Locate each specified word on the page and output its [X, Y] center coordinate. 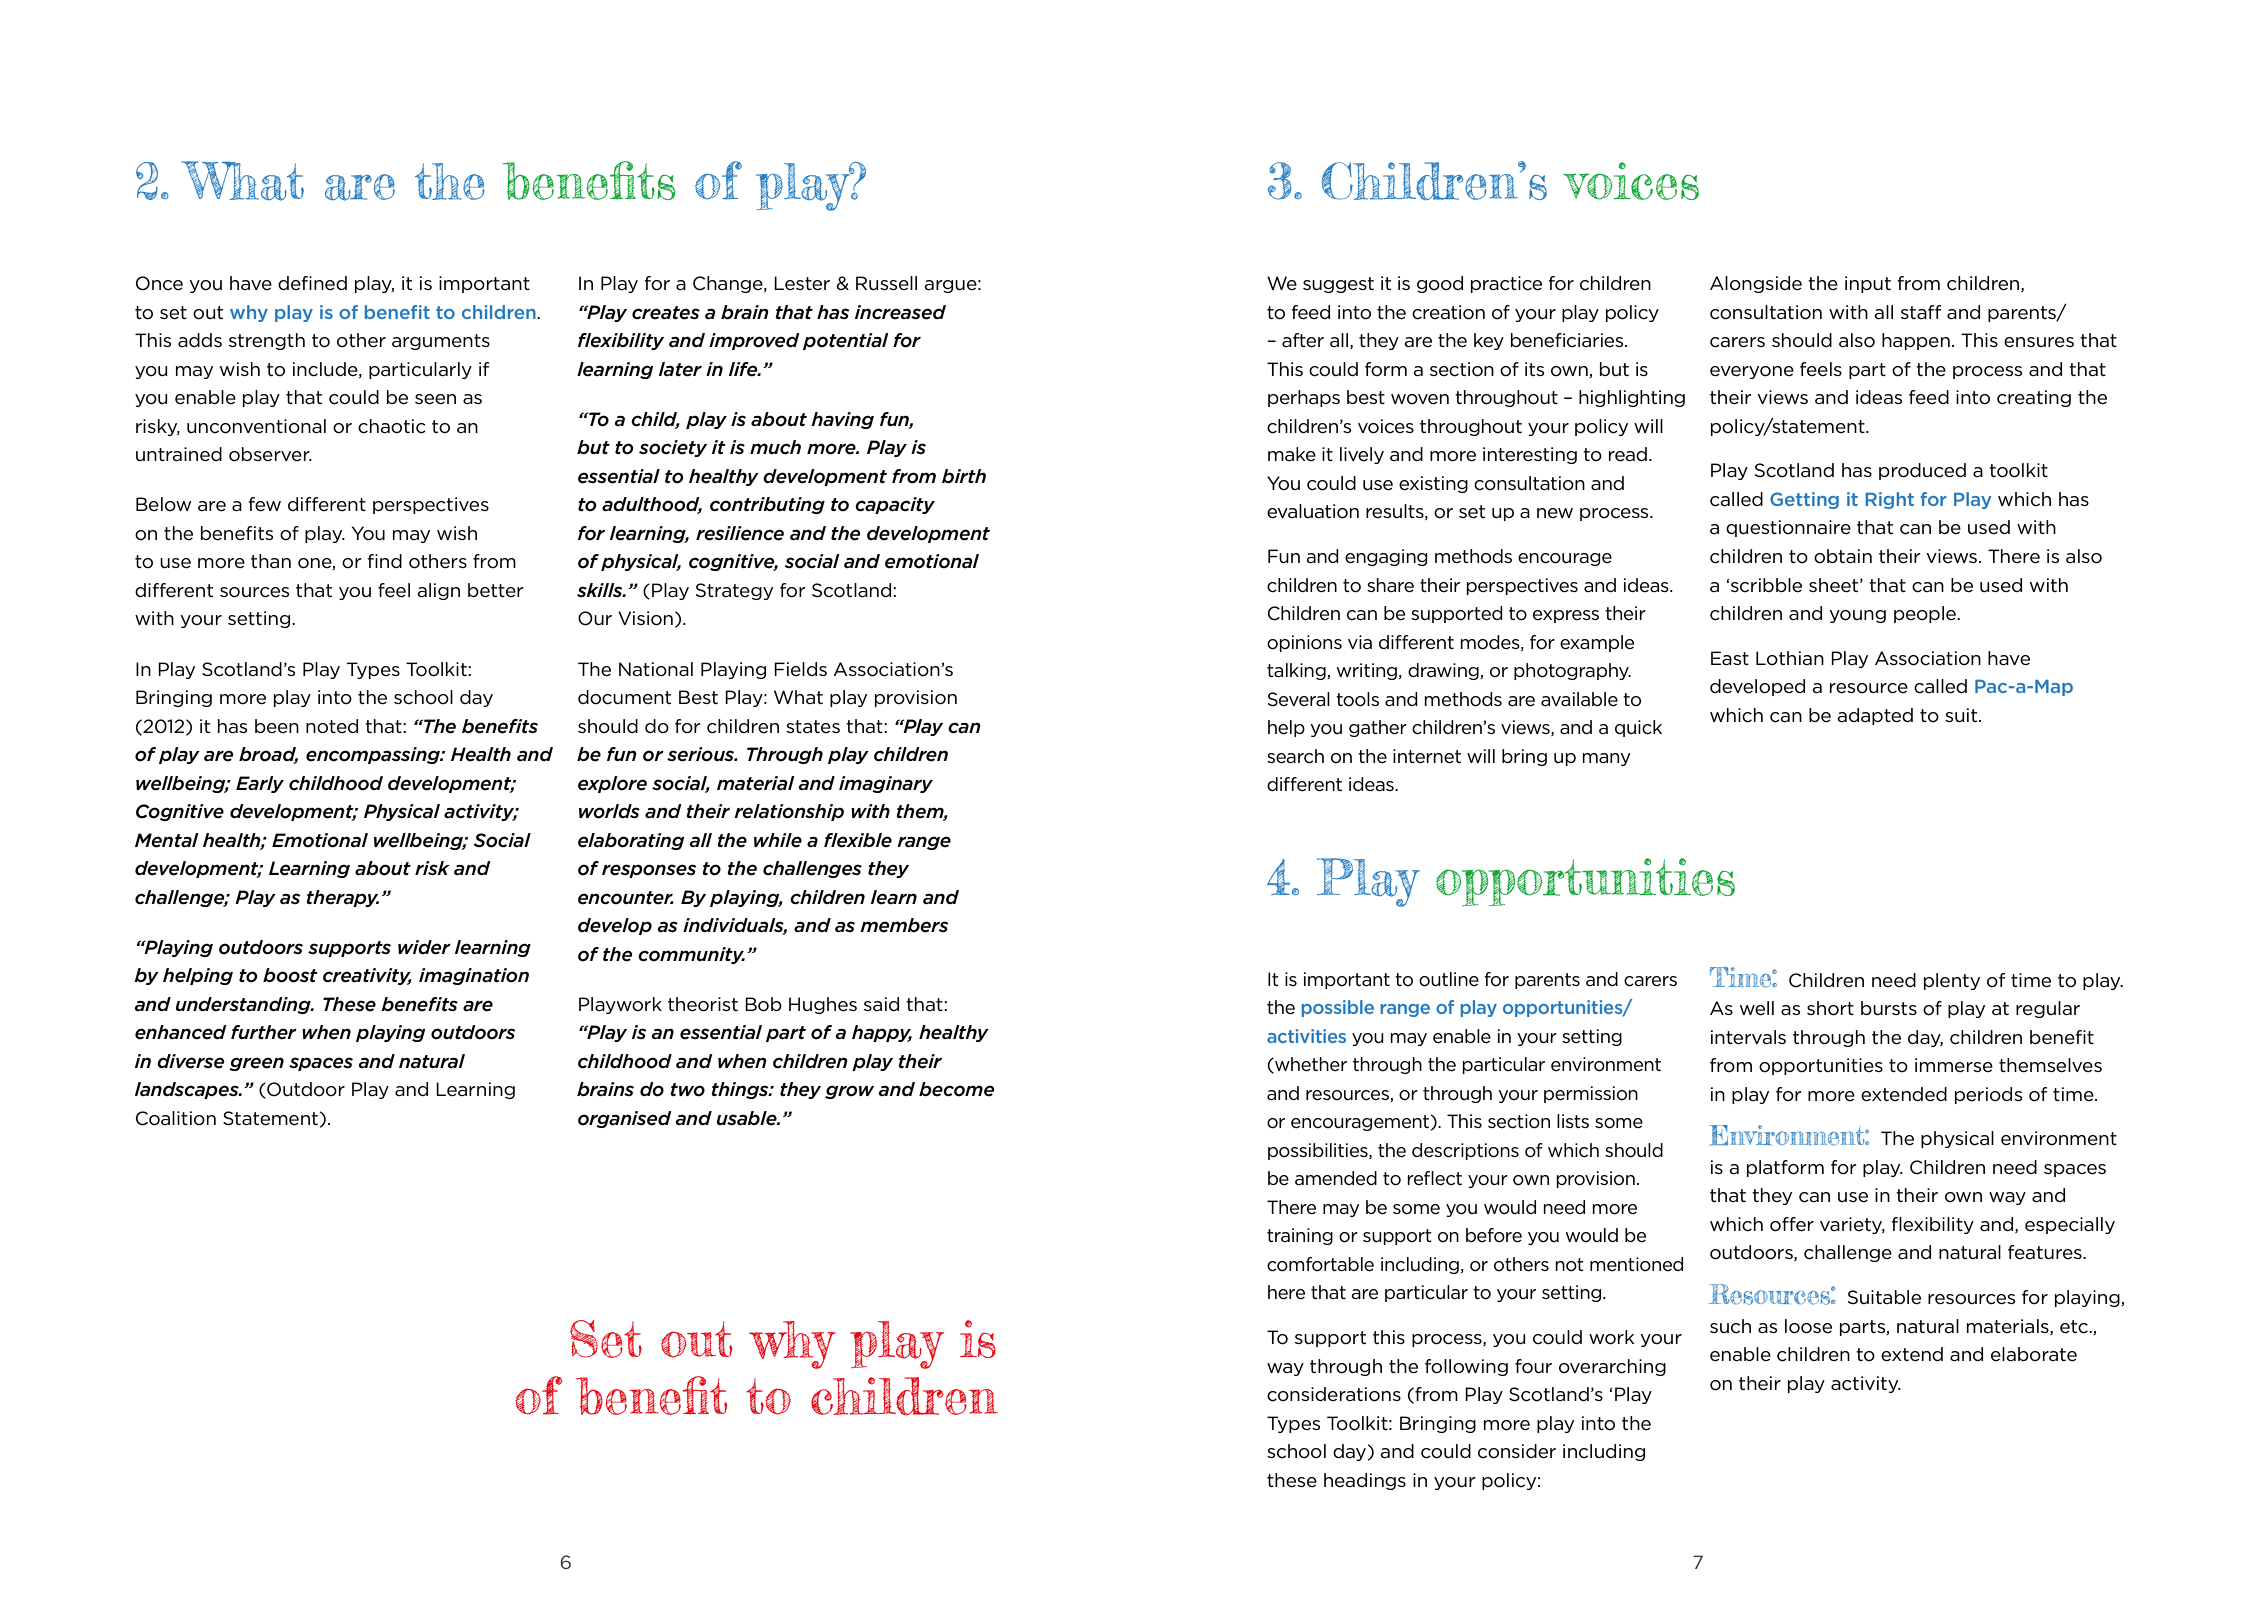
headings [1365, 1481]
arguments [441, 342]
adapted [1875, 716]
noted [332, 726]
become [957, 1089]
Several [1299, 699]
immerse [1954, 1065]
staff [1921, 312]
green [256, 1064]
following [1466, 1367]
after [1303, 340]
